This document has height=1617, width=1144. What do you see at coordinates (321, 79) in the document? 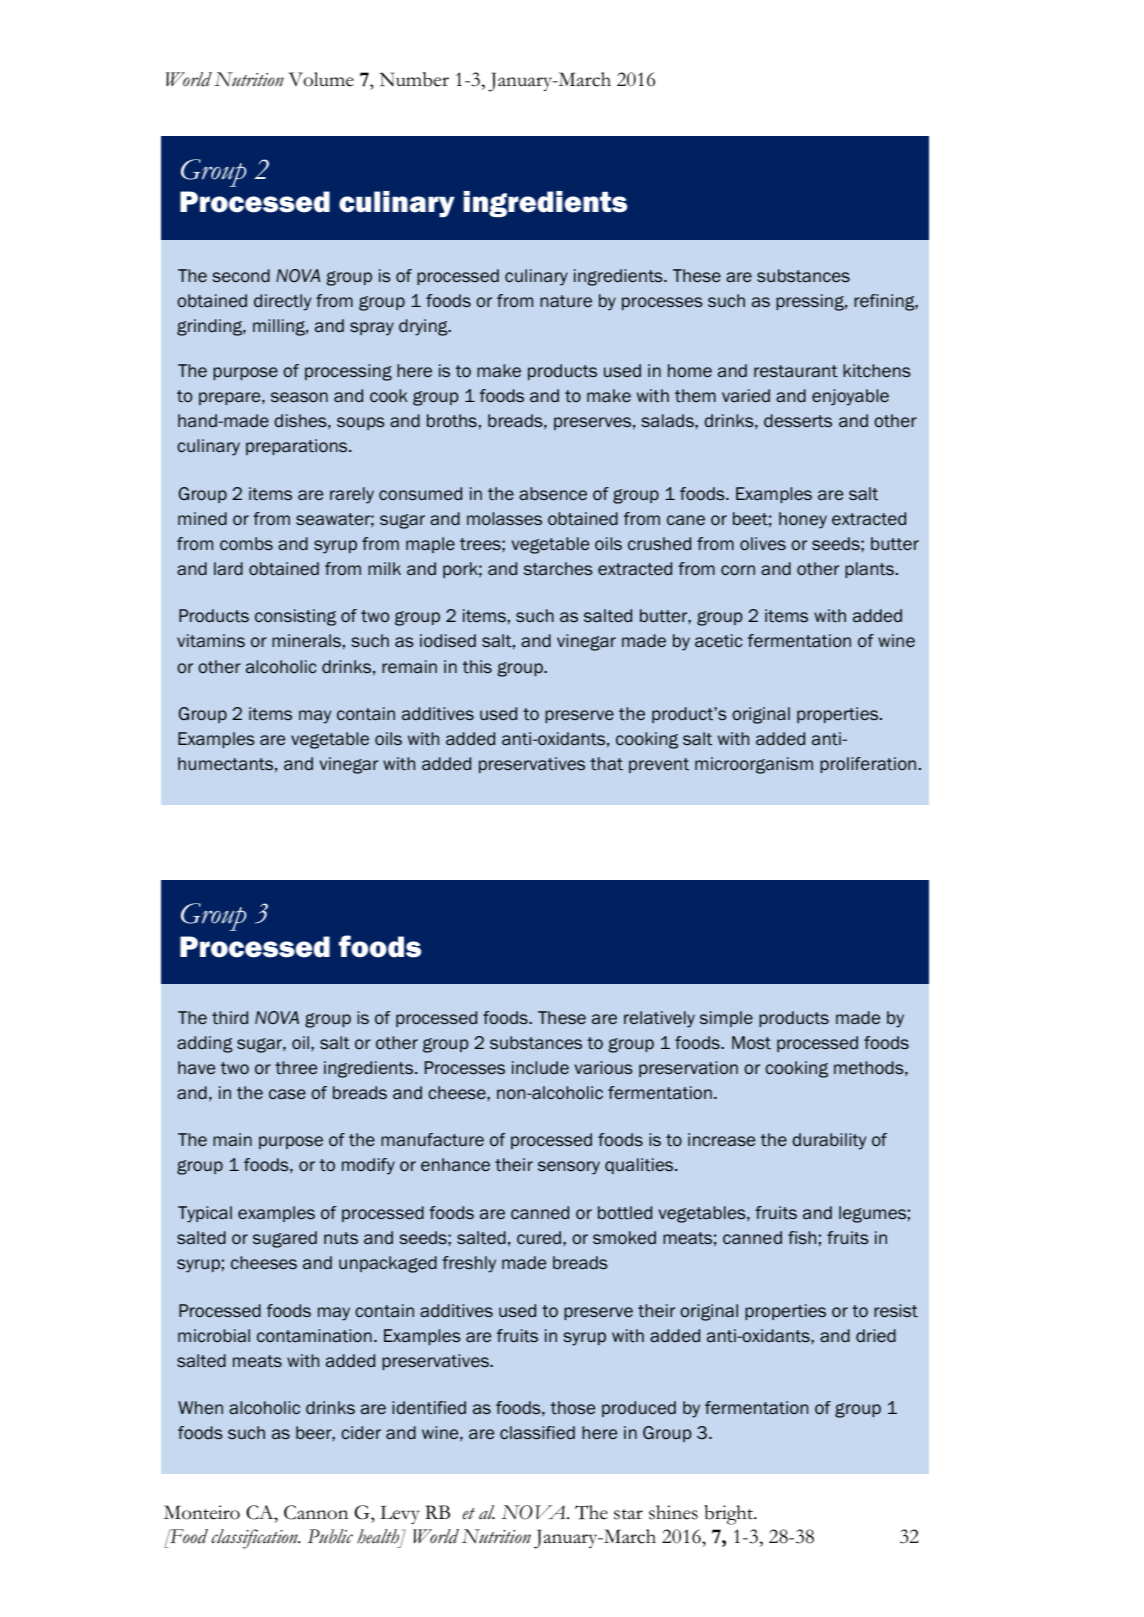
I see `Volume` at bounding box center [321, 79].
